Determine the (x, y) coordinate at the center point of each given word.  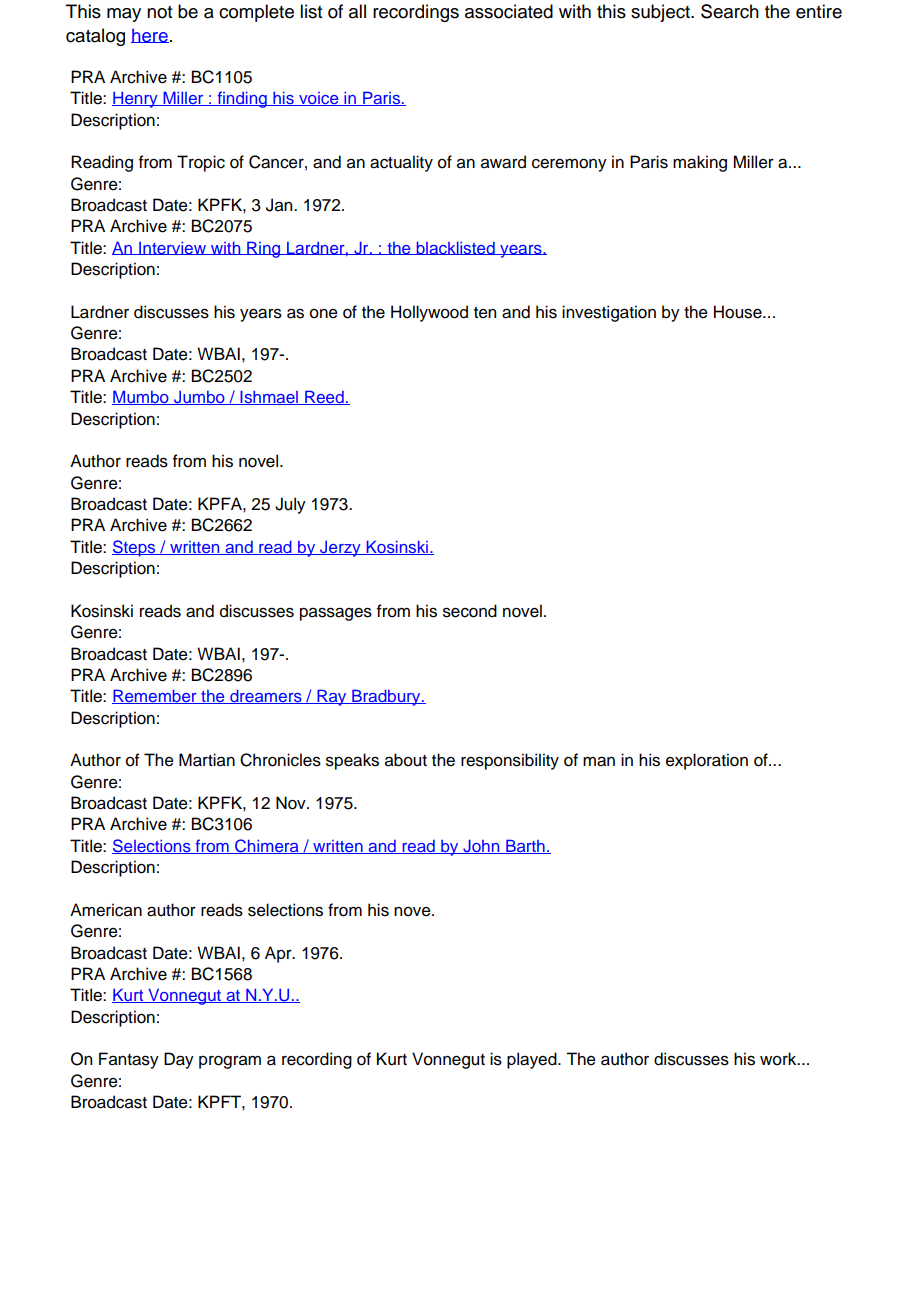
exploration (707, 761)
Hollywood (429, 313)
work (779, 1059)
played (533, 1060)
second (470, 611)
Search (730, 11)
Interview (172, 248)
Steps (135, 548)
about (406, 760)
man (599, 761)
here (150, 35)
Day (179, 1060)
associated (509, 11)
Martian (207, 760)
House (739, 312)
